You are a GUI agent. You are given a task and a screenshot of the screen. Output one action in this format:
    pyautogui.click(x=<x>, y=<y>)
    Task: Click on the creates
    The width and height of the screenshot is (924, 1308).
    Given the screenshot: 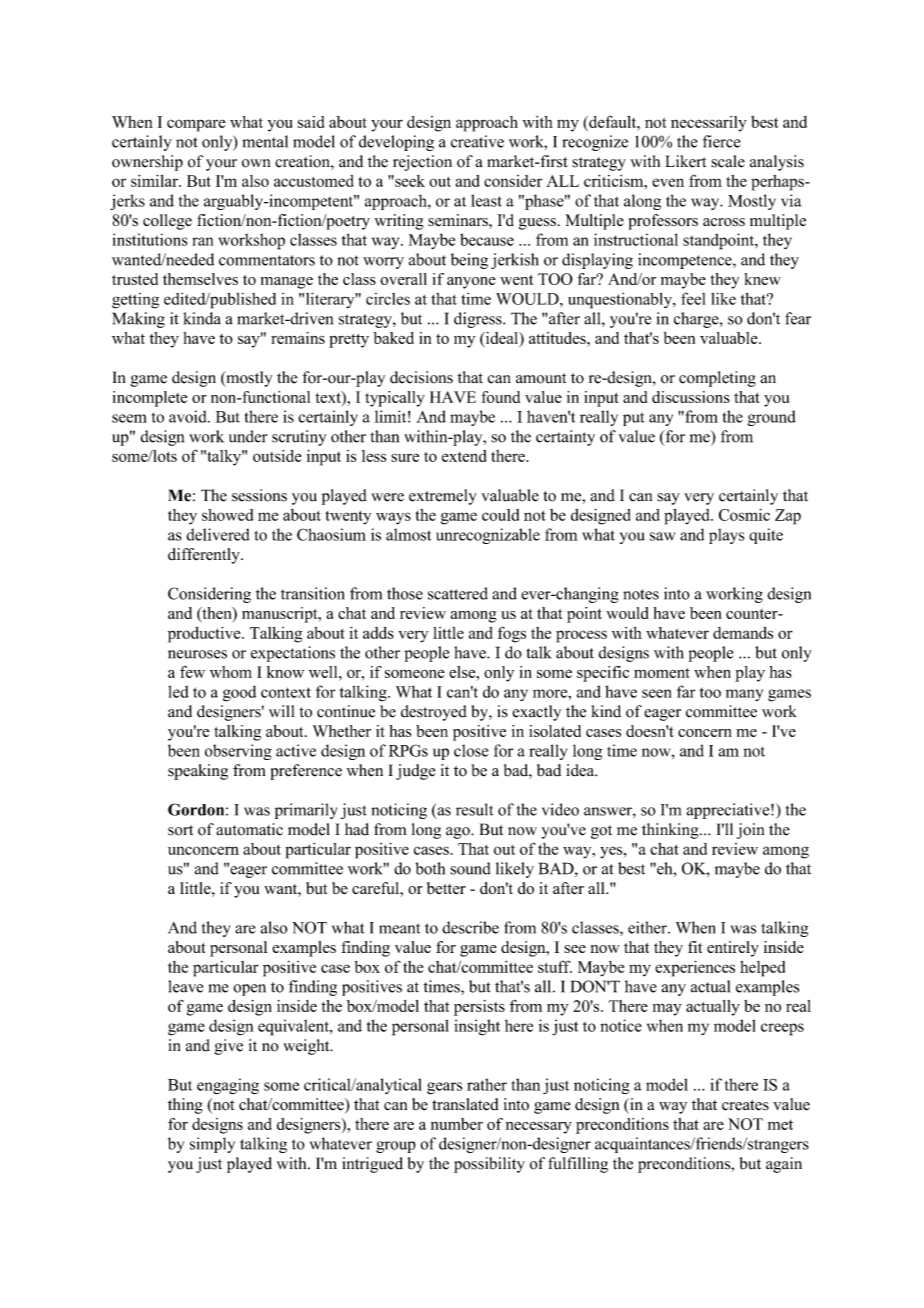 What is the action you would take?
    pyautogui.click(x=745, y=1105)
